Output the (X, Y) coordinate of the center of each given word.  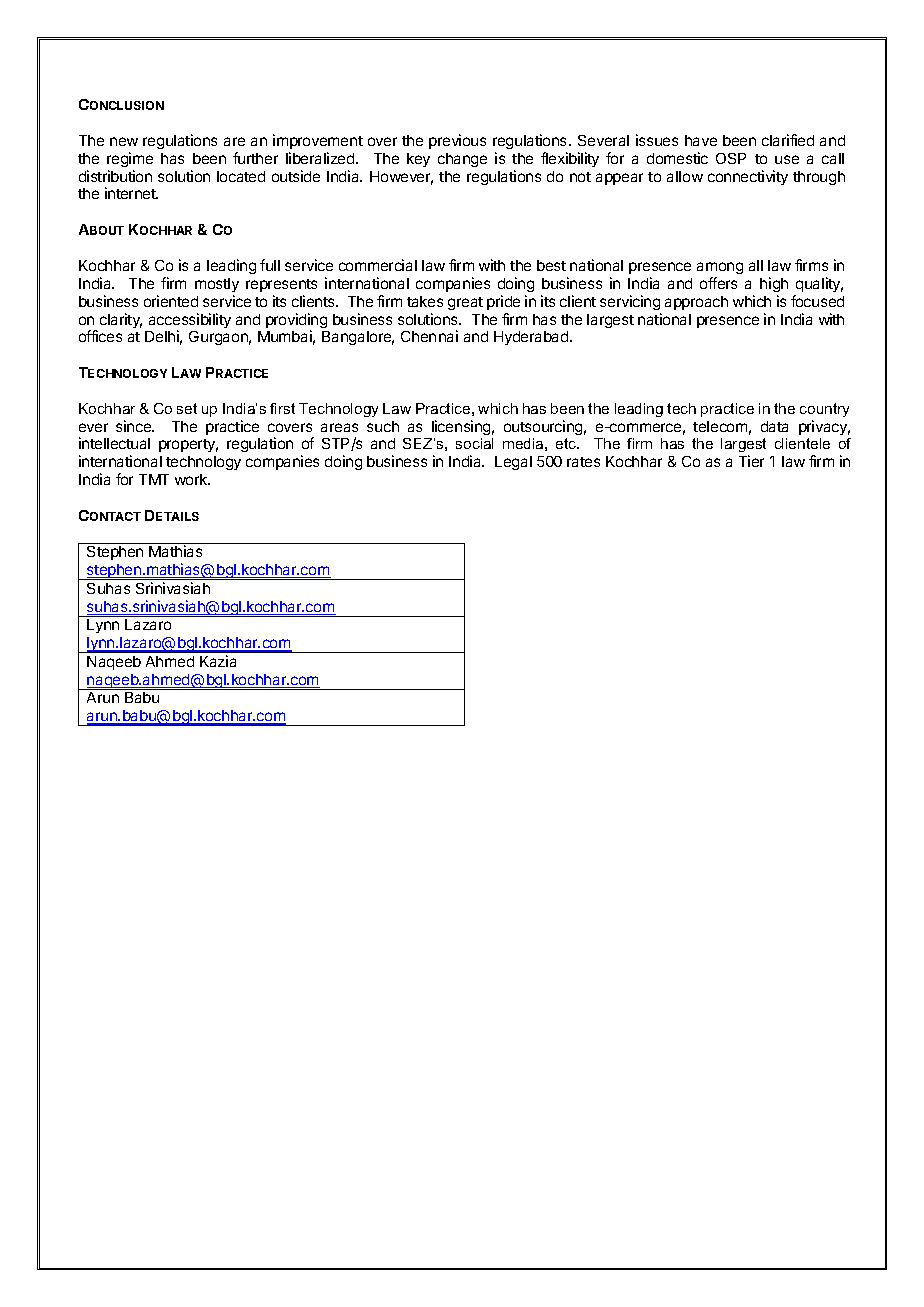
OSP (731, 158)
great (465, 303)
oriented (171, 301)
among (720, 268)
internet (131, 193)
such (383, 426)
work (192, 479)
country (824, 410)
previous (457, 141)
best (551, 265)
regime (130, 159)
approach (696, 303)
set (187, 408)
